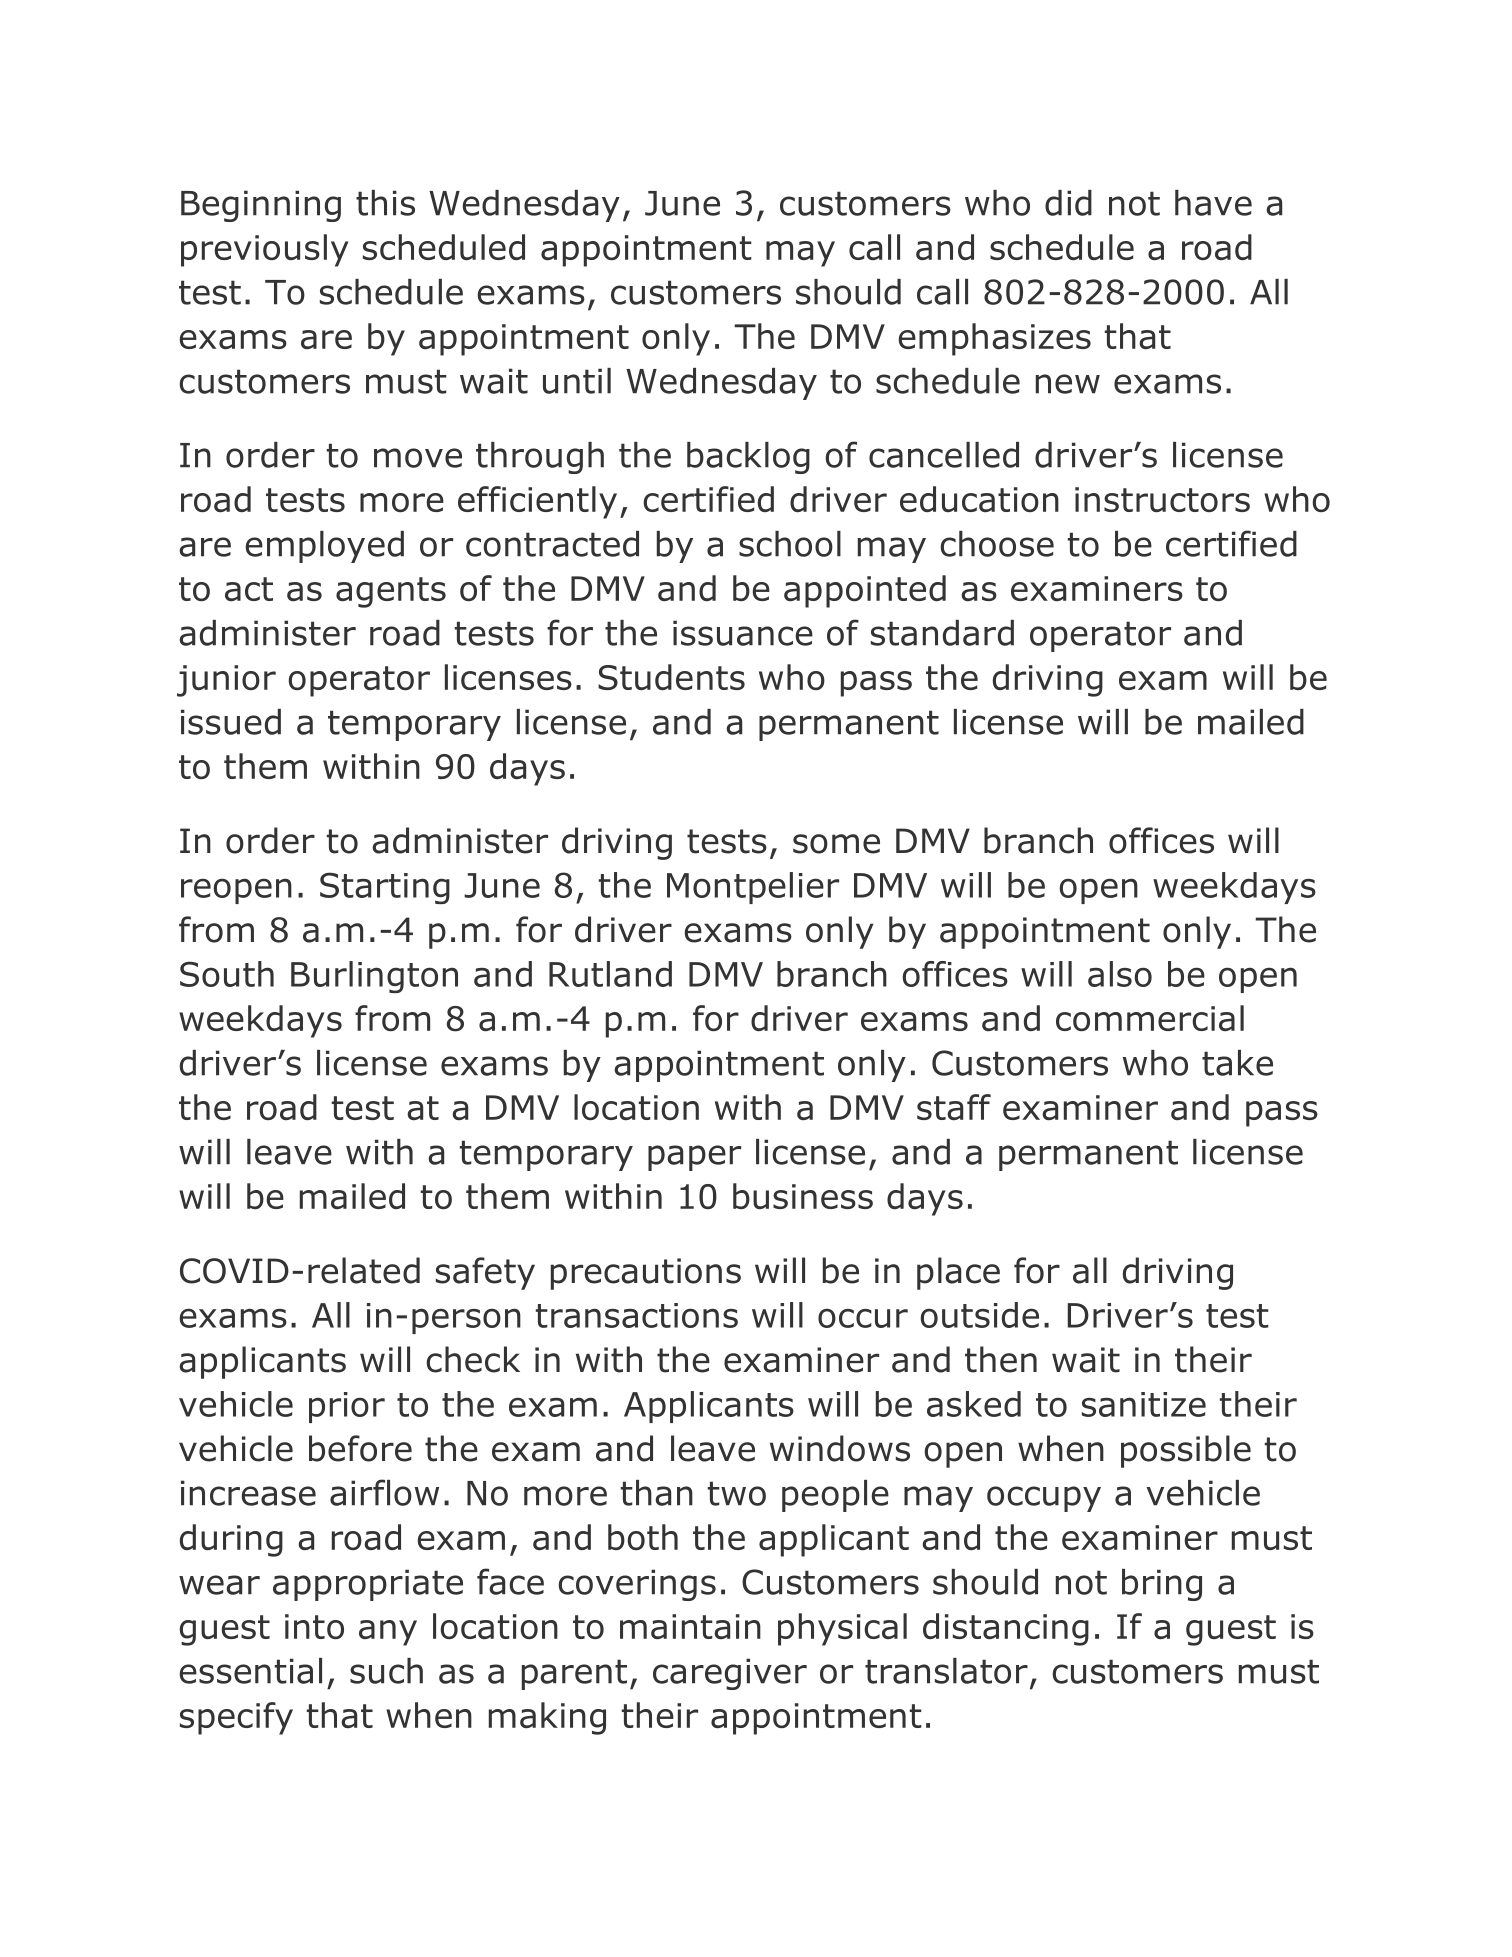 This page has height=1957, width=1512. I want to click on instructors, so click(1162, 499).
